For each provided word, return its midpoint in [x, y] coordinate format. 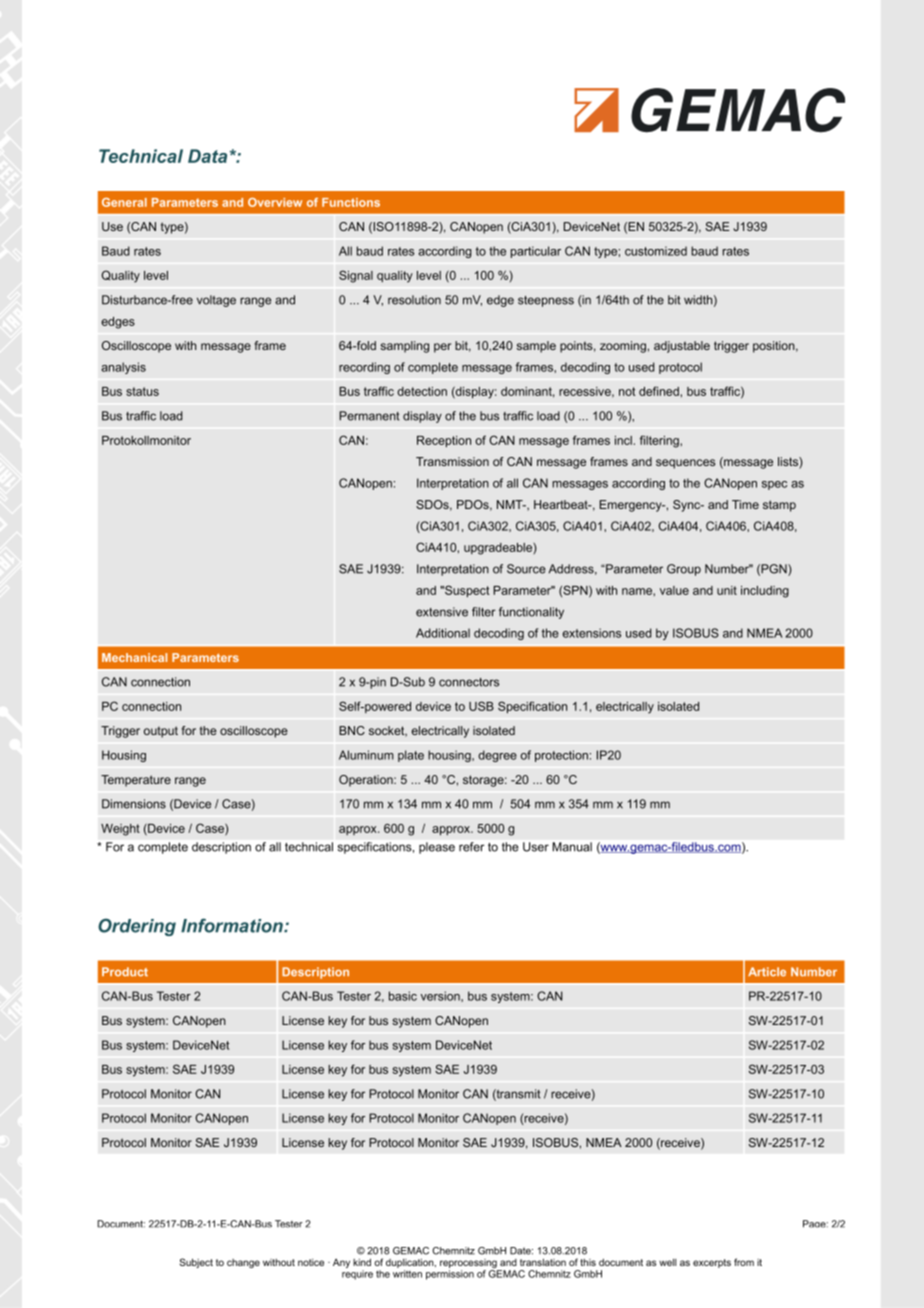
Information [233, 925]
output [161, 732]
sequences [685, 464]
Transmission [452, 461]
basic [403, 996]
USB [481, 706]
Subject [196, 1263]
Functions [351, 202]
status [142, 391]
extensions [591, 633]
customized [656, 251]
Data [207, 156]
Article [767, 972]
